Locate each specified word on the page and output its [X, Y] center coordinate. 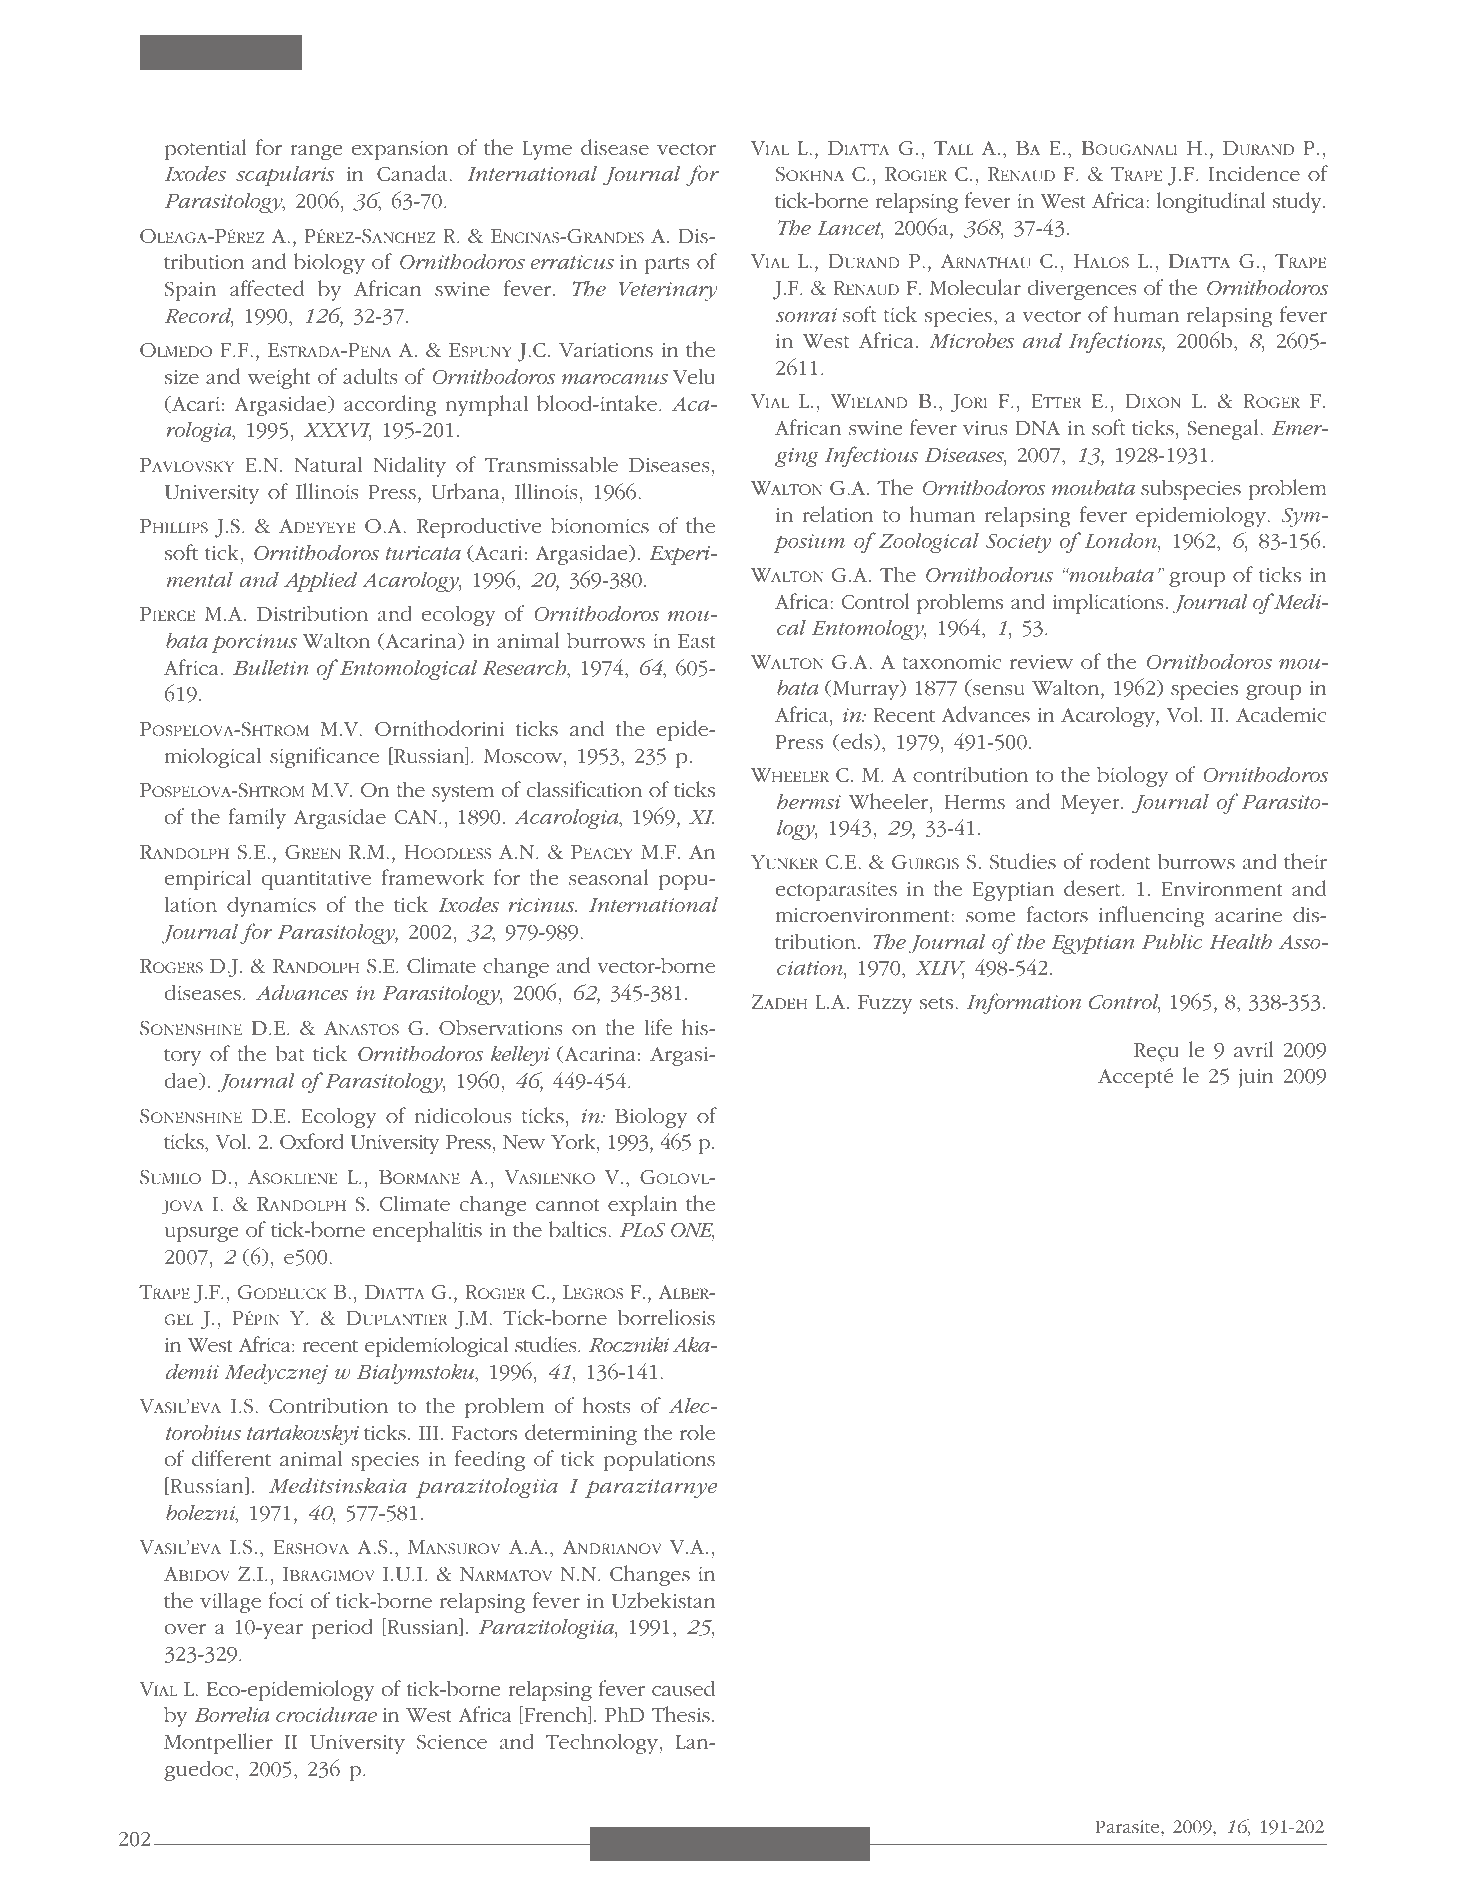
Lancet [850, 229]
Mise [682, 1840]
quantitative [316, 880]
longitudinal [1211, 202]
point [777, 1845]
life [658, 1027]
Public [1172, 941]
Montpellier [218, 1743]
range [316, 152]
